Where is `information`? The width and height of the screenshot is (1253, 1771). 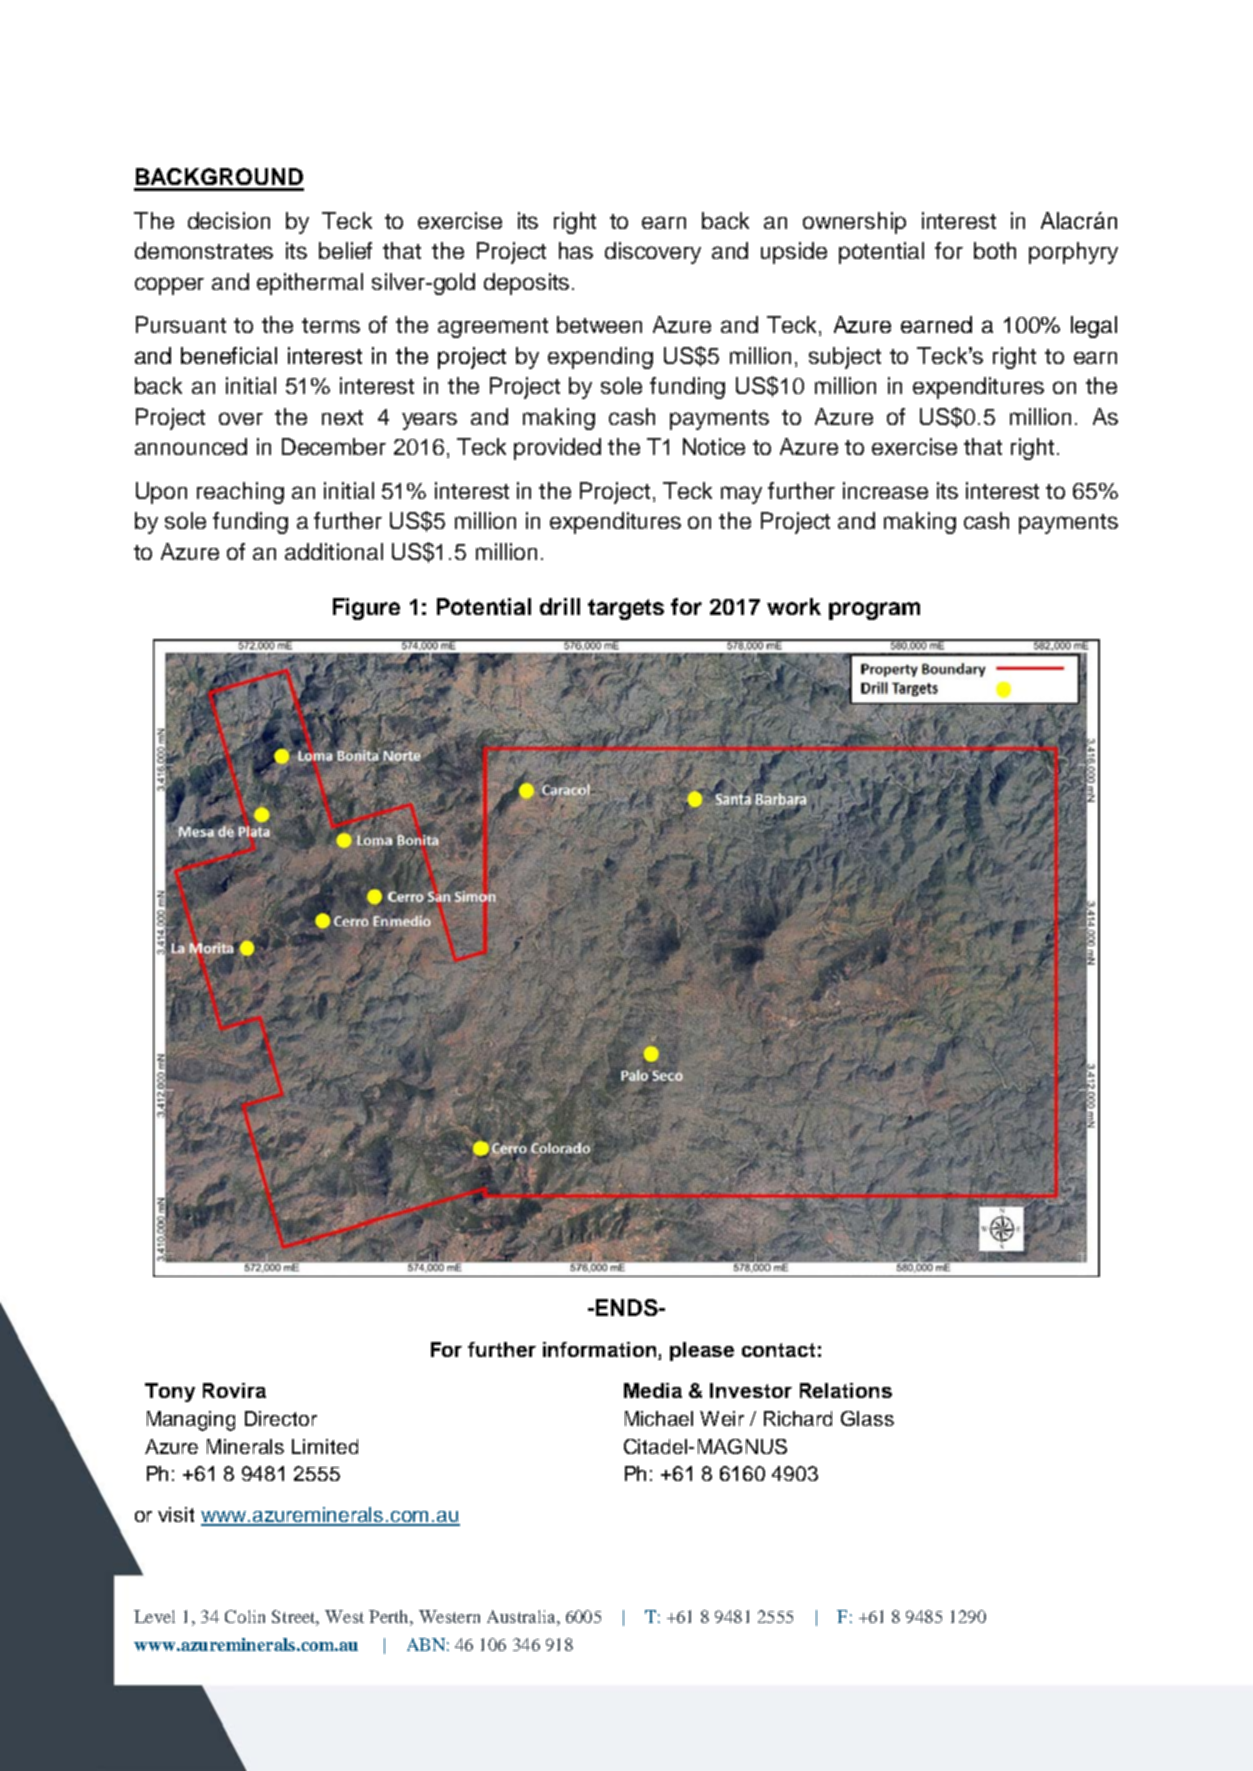
information is located at coordinates (601, 1351).
